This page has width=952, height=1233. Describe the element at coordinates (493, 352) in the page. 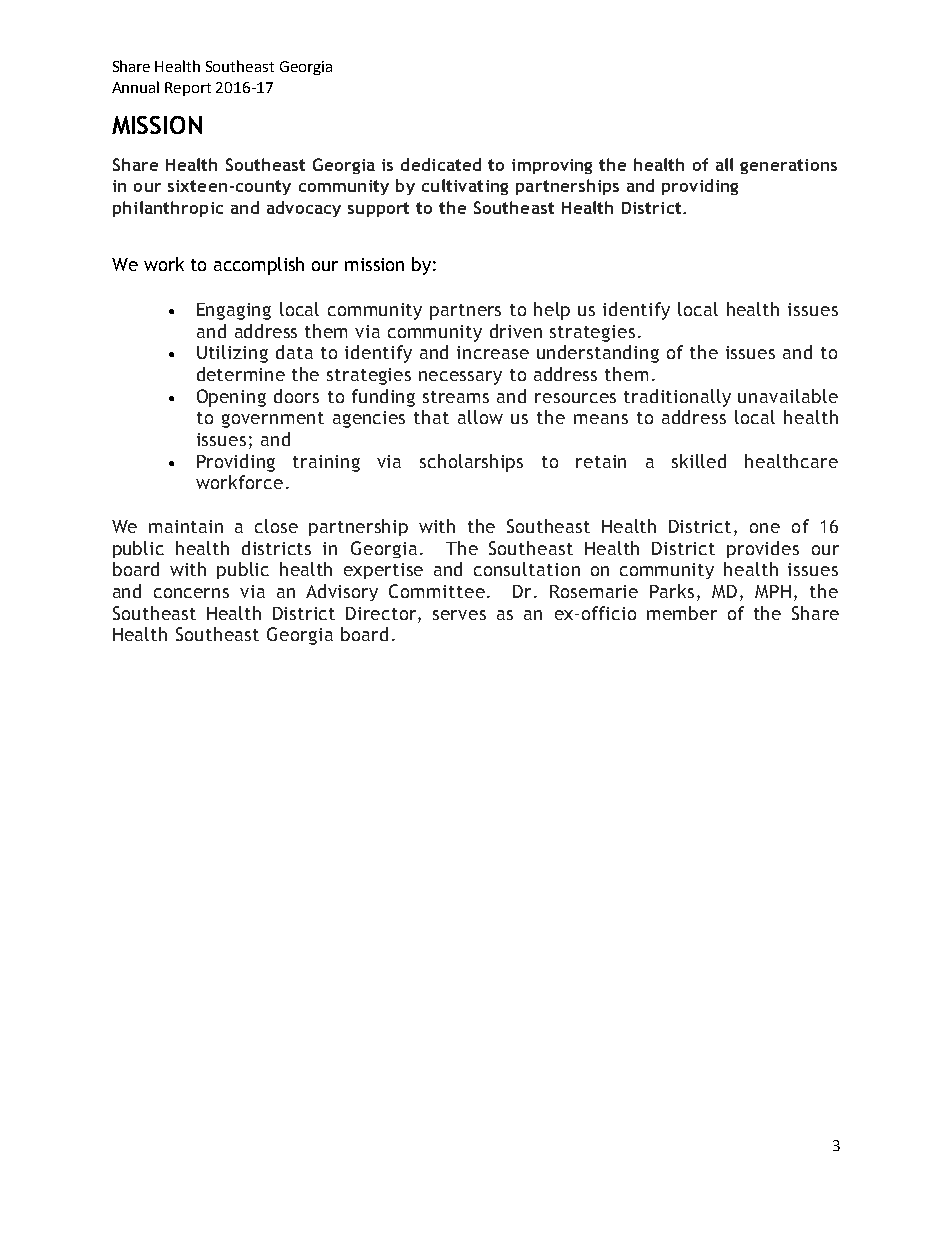

I see `increase` at that location.
